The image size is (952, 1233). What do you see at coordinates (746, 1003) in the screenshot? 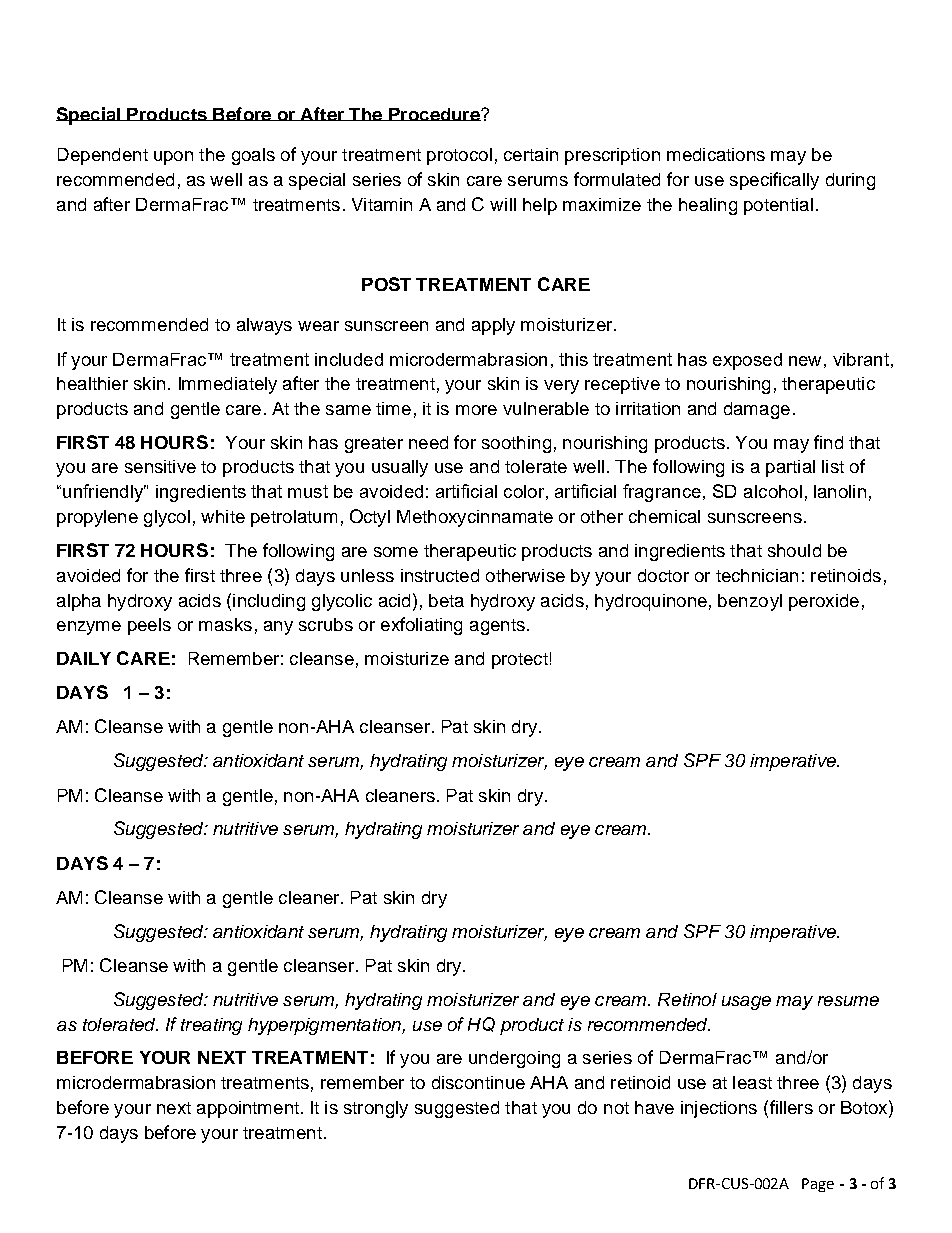
I see `usage` at bounding box center [746, 1003].
